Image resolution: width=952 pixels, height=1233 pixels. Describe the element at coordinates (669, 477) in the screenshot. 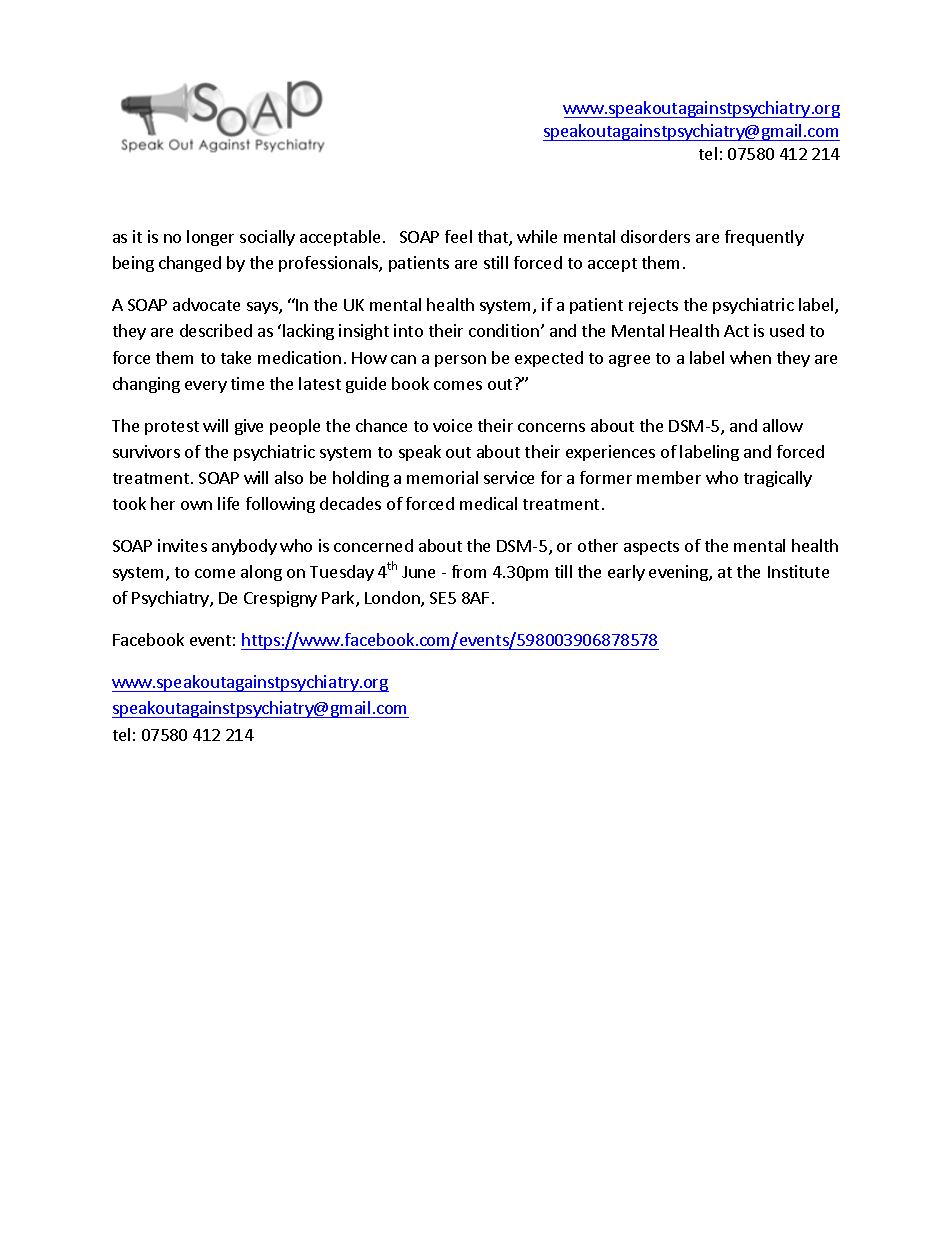

I see `member` at that location.
